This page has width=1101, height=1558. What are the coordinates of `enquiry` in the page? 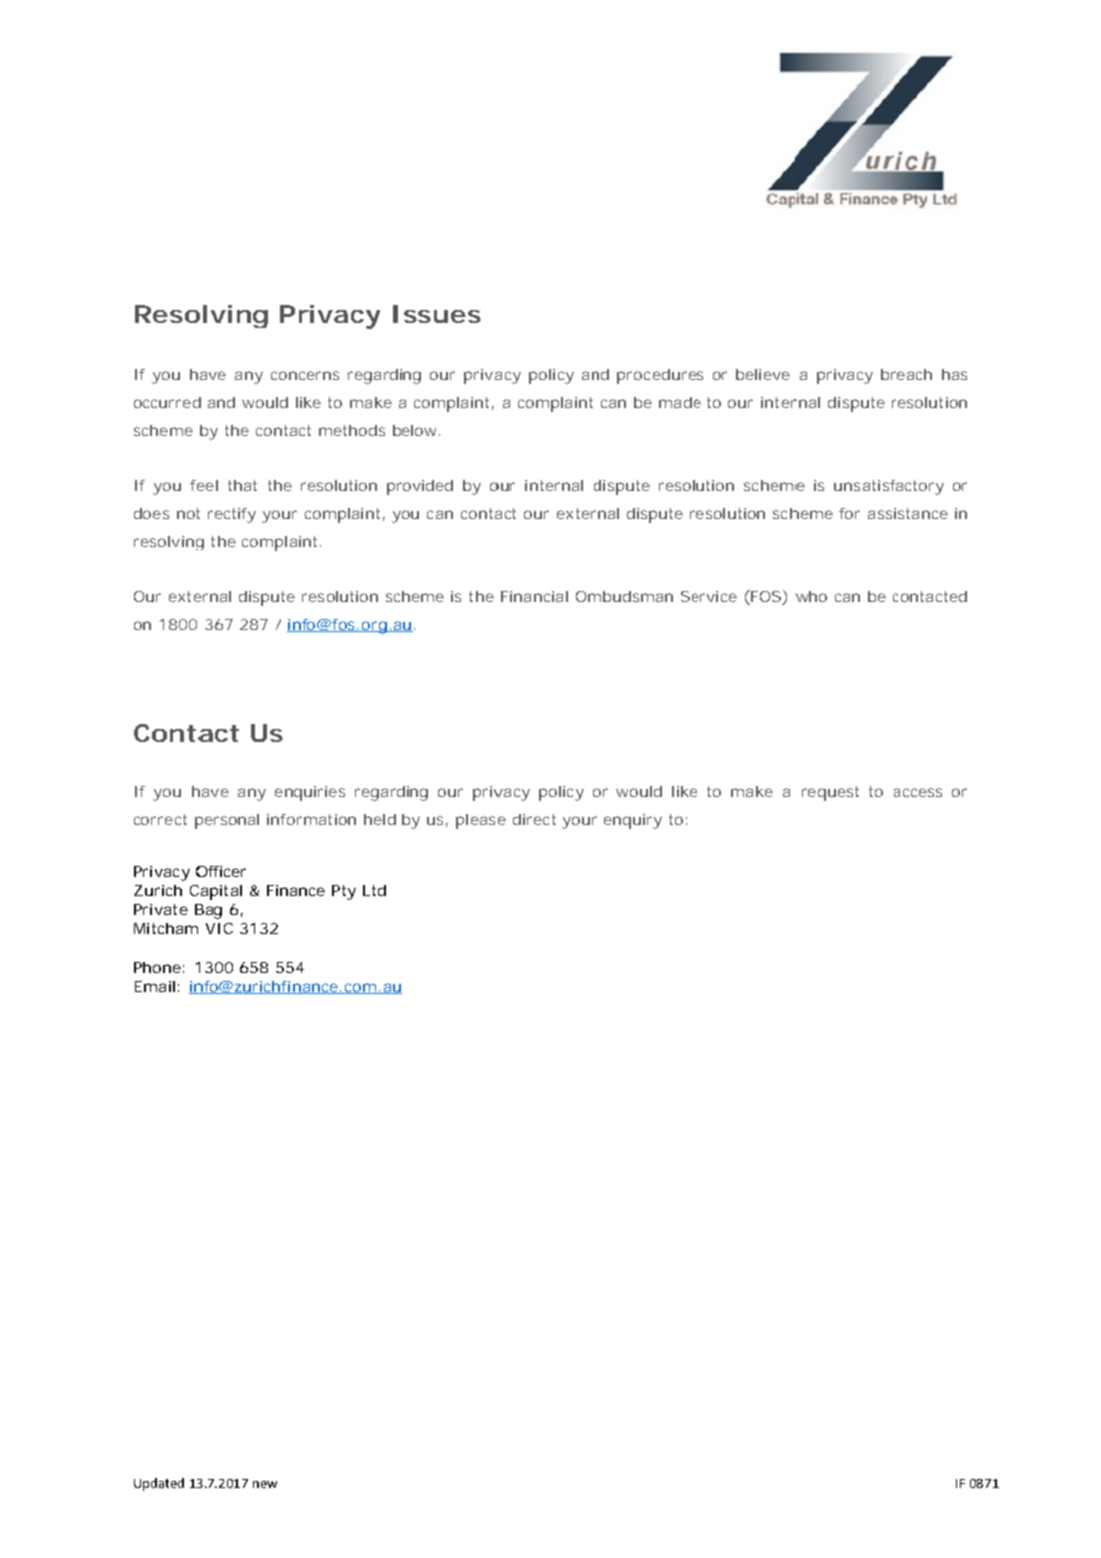 It's located at (633, 821).
